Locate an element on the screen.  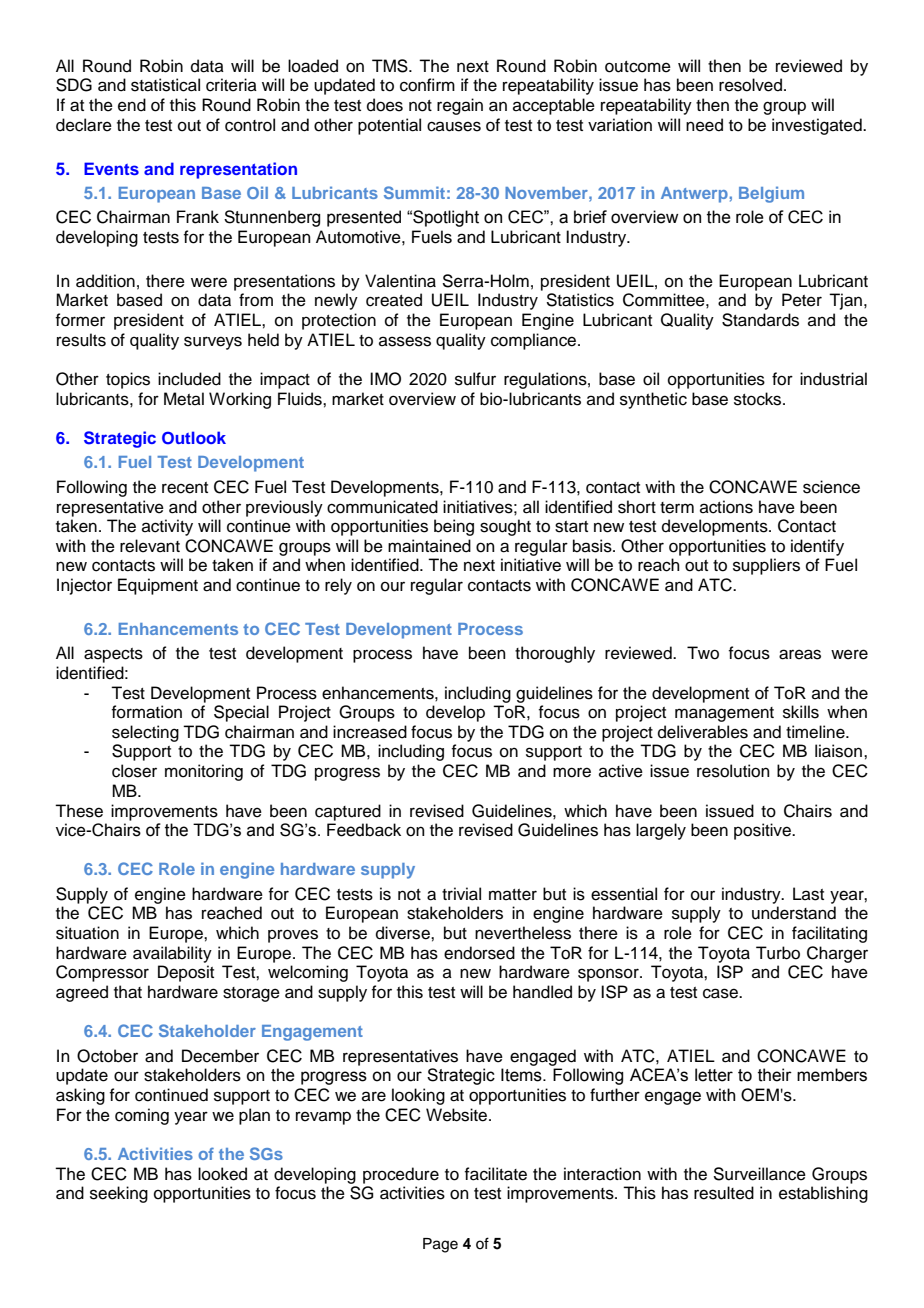
surveys is located at coordinates (213, 343).
